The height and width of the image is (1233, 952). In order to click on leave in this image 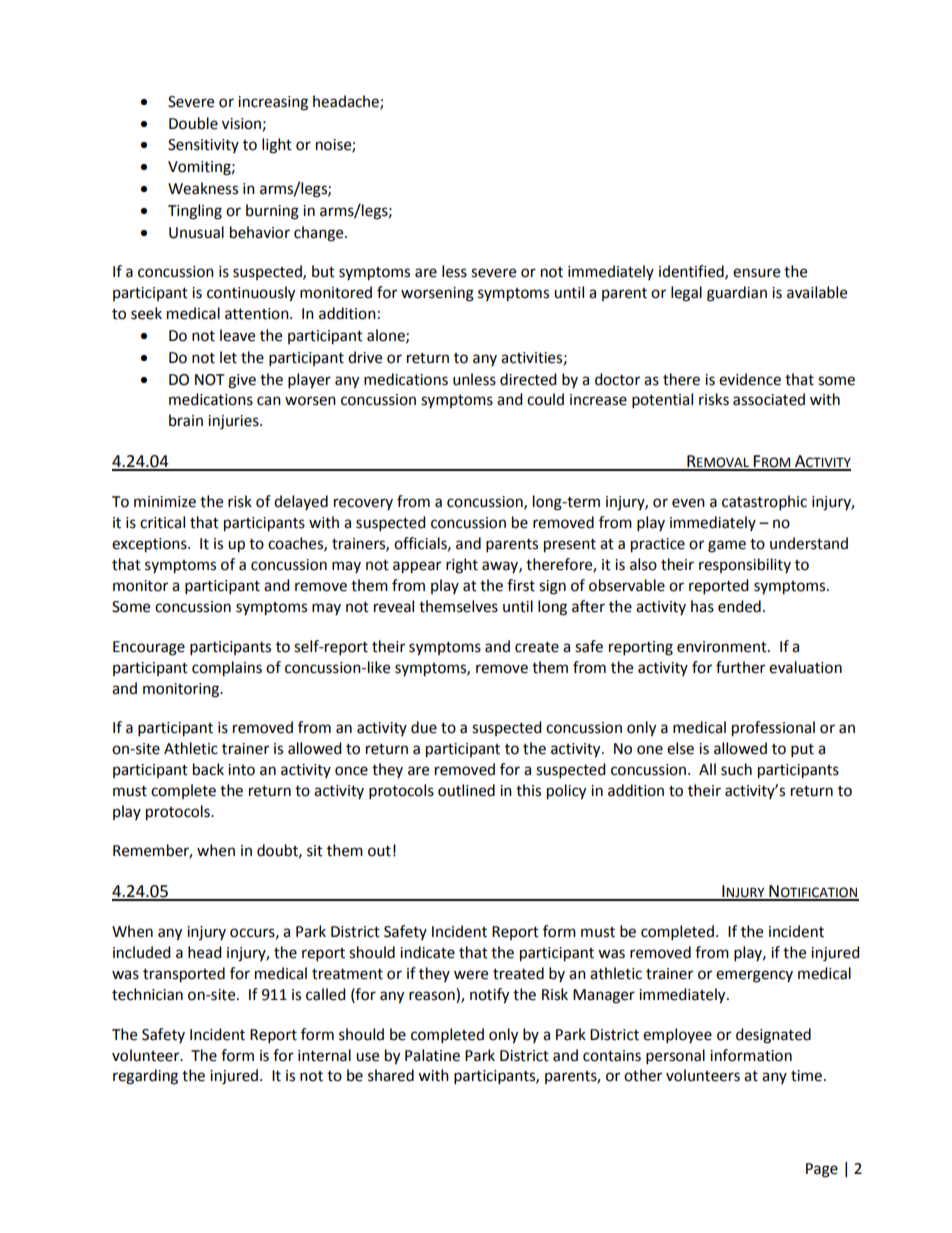, I will do `click(237, 335)`.
